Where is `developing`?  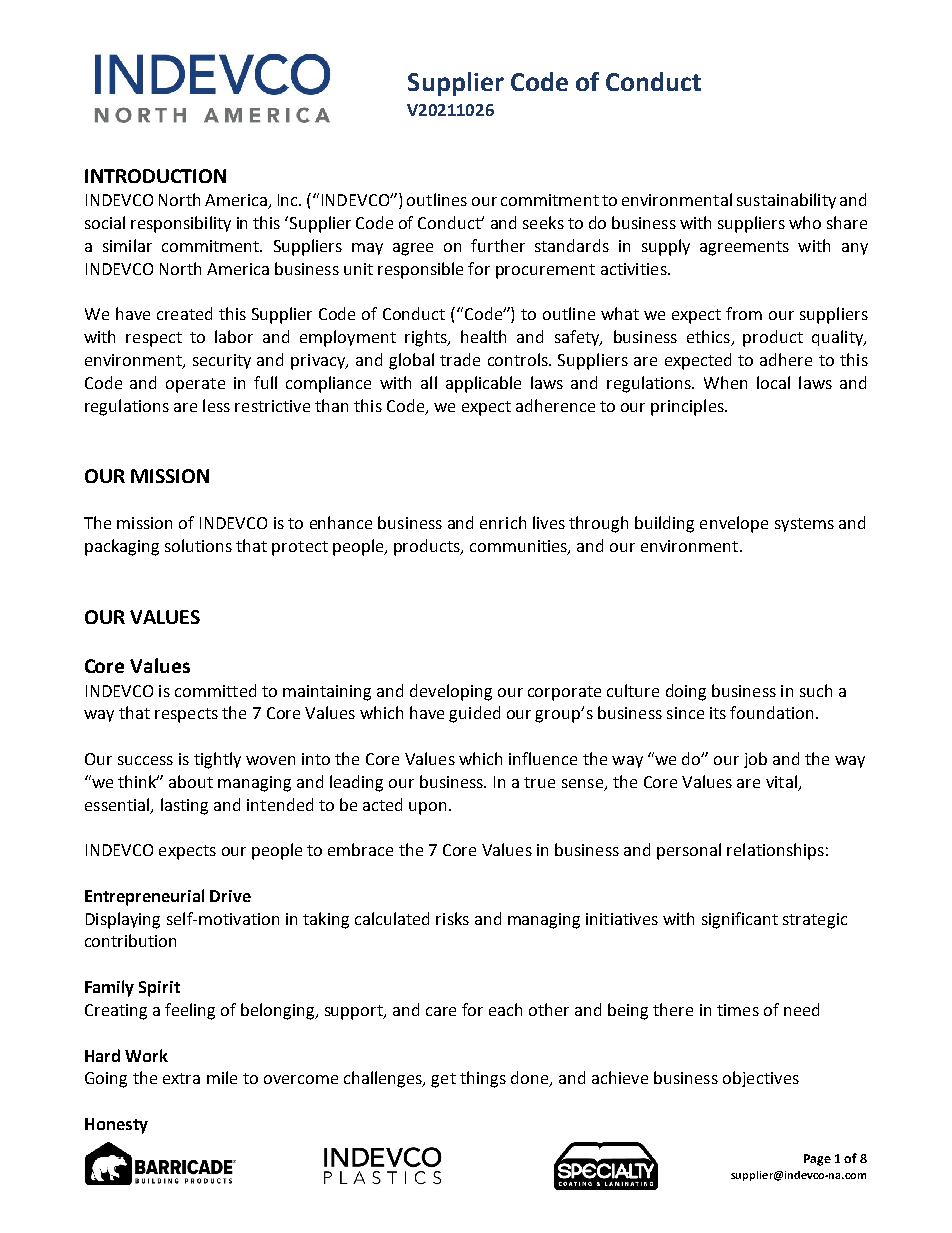
developing is located at coordinates (451, 692).
